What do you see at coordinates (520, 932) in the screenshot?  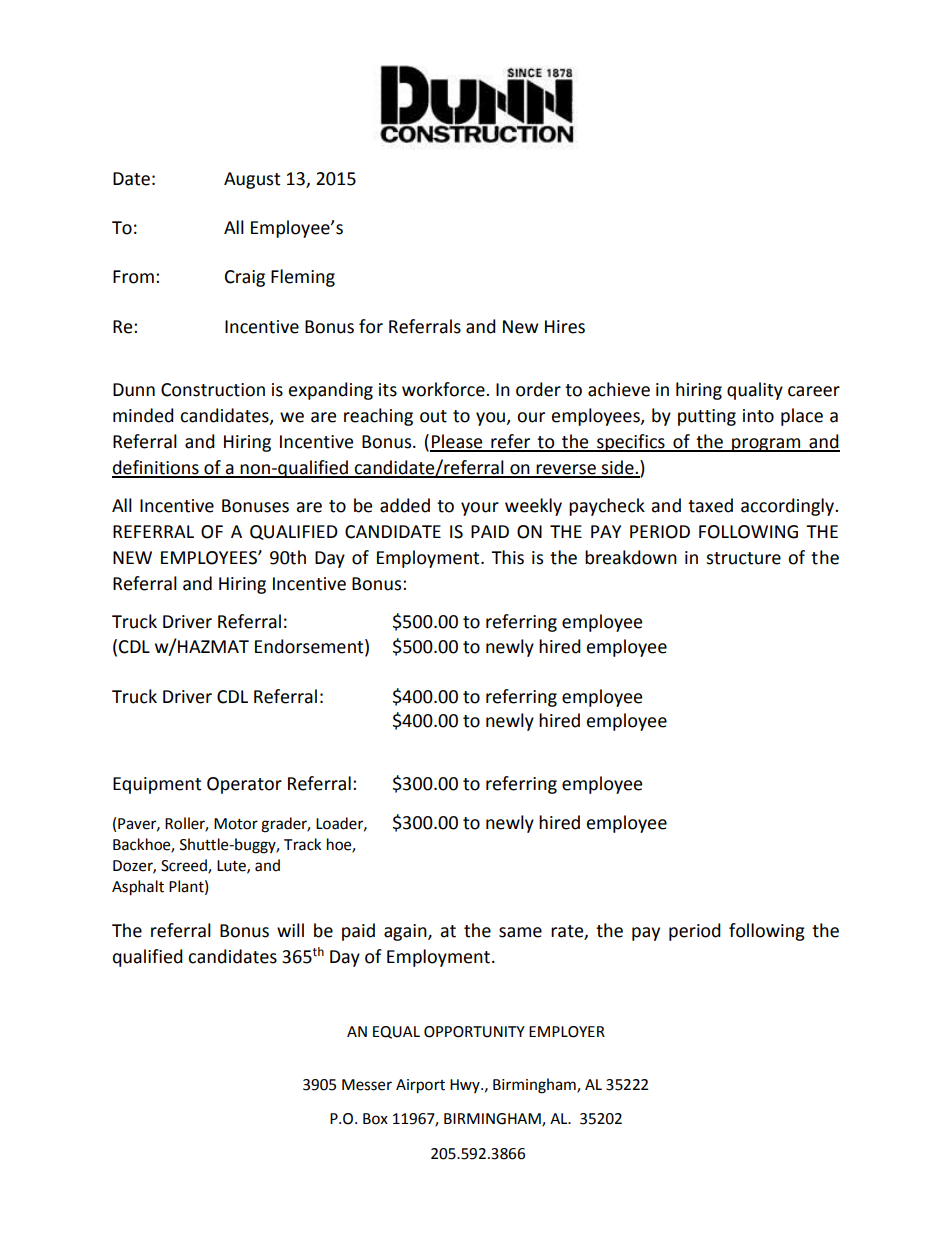 I see `same` at bounding box center [520, 932].
